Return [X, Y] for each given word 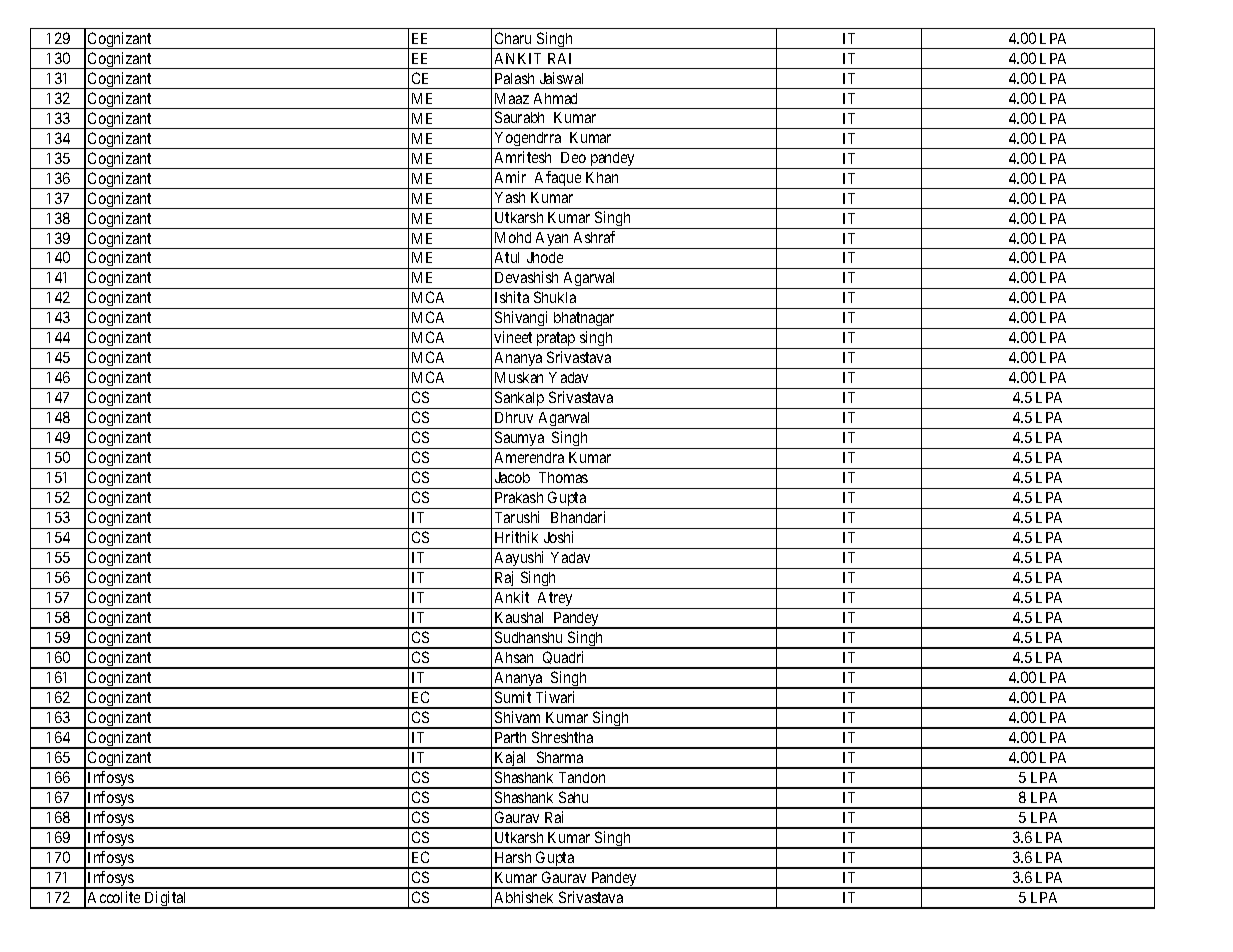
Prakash [519, 497]
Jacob [512, 477]
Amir [510, 177]
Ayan [553, 240]
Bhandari [578, 517]
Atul [507, 257]
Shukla [555, 297]
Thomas [563, 477]
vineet [513, 337]
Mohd [513, 237]
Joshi [558, 537]
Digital [166, 900]
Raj [504, 580]
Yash [510, 197]
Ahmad [555, 98]
